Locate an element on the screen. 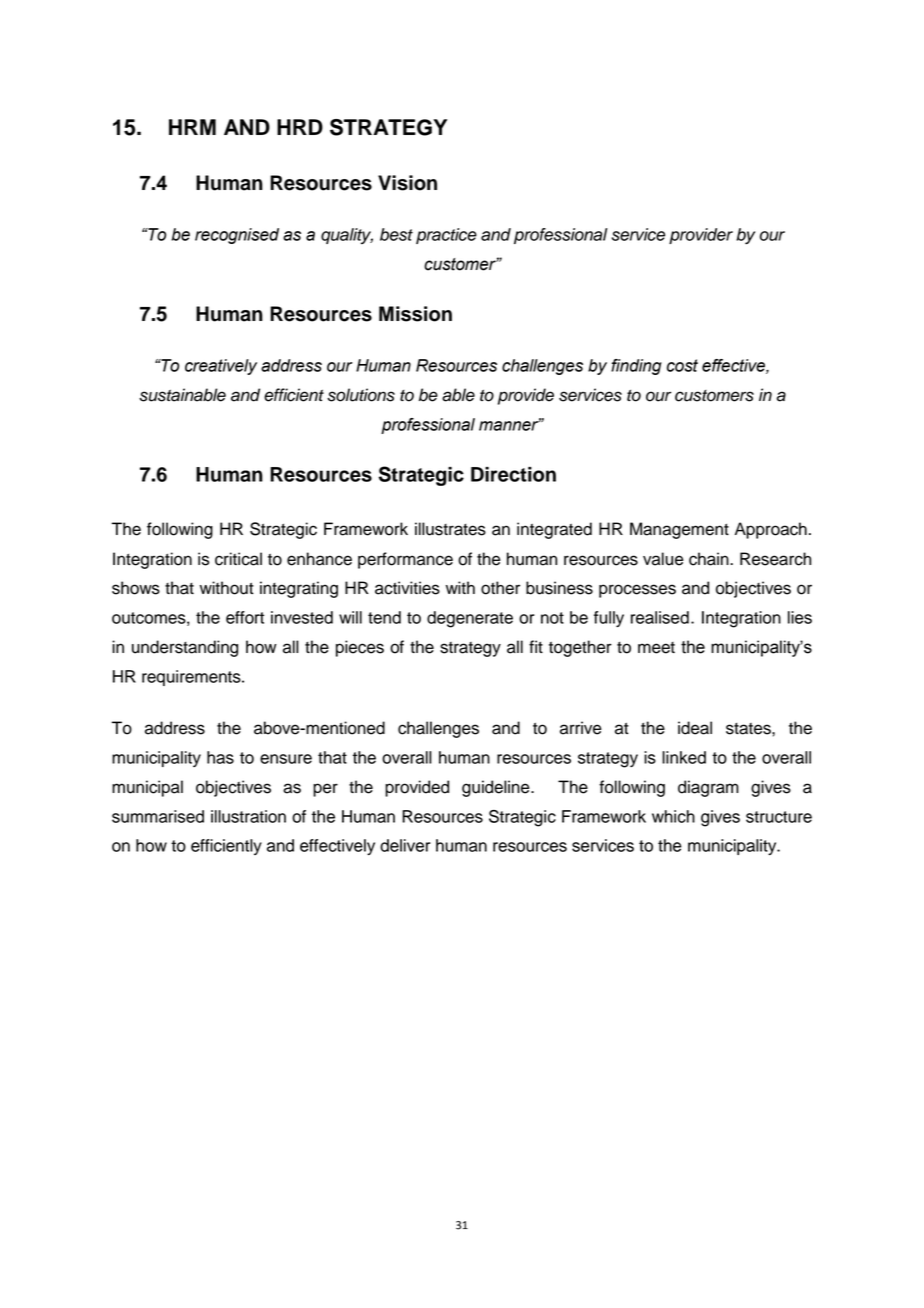 The height and width of the screenshot is (1308, 924). creatively is located at coordinates (221, 367).
